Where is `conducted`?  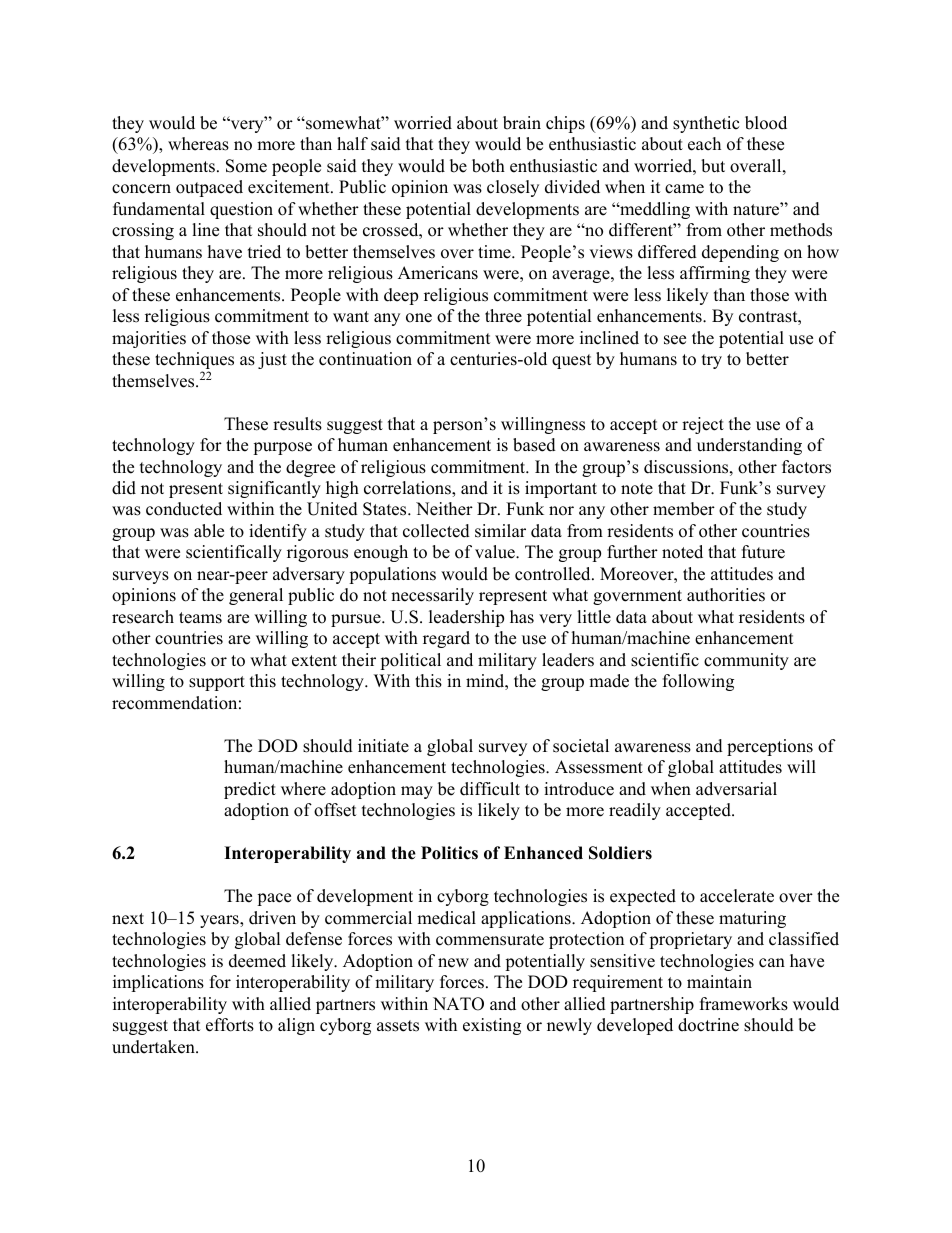
conducted is located at coordinates (184, 509).
